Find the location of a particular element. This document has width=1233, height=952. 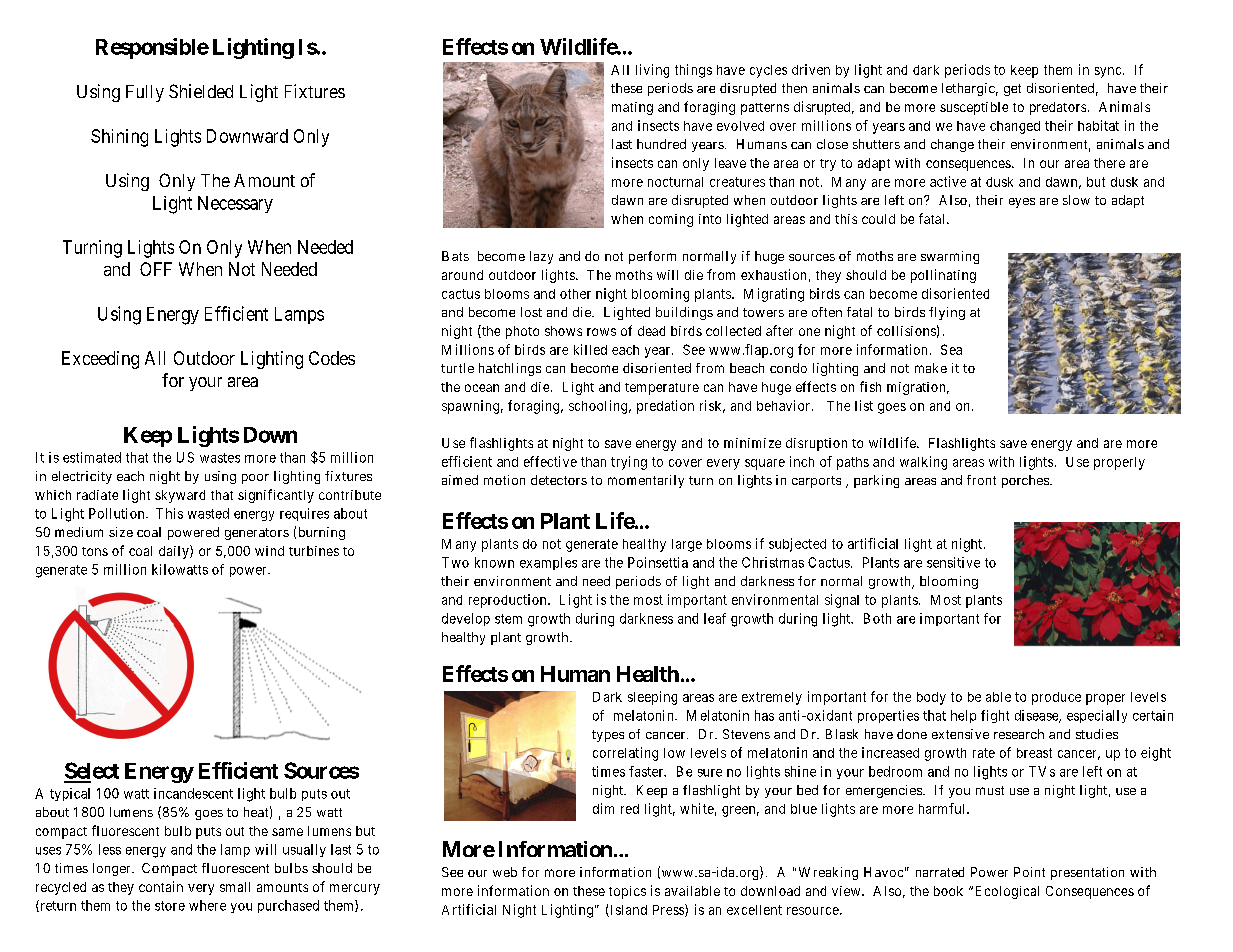

Point is located at coordinates (1029, 872).
